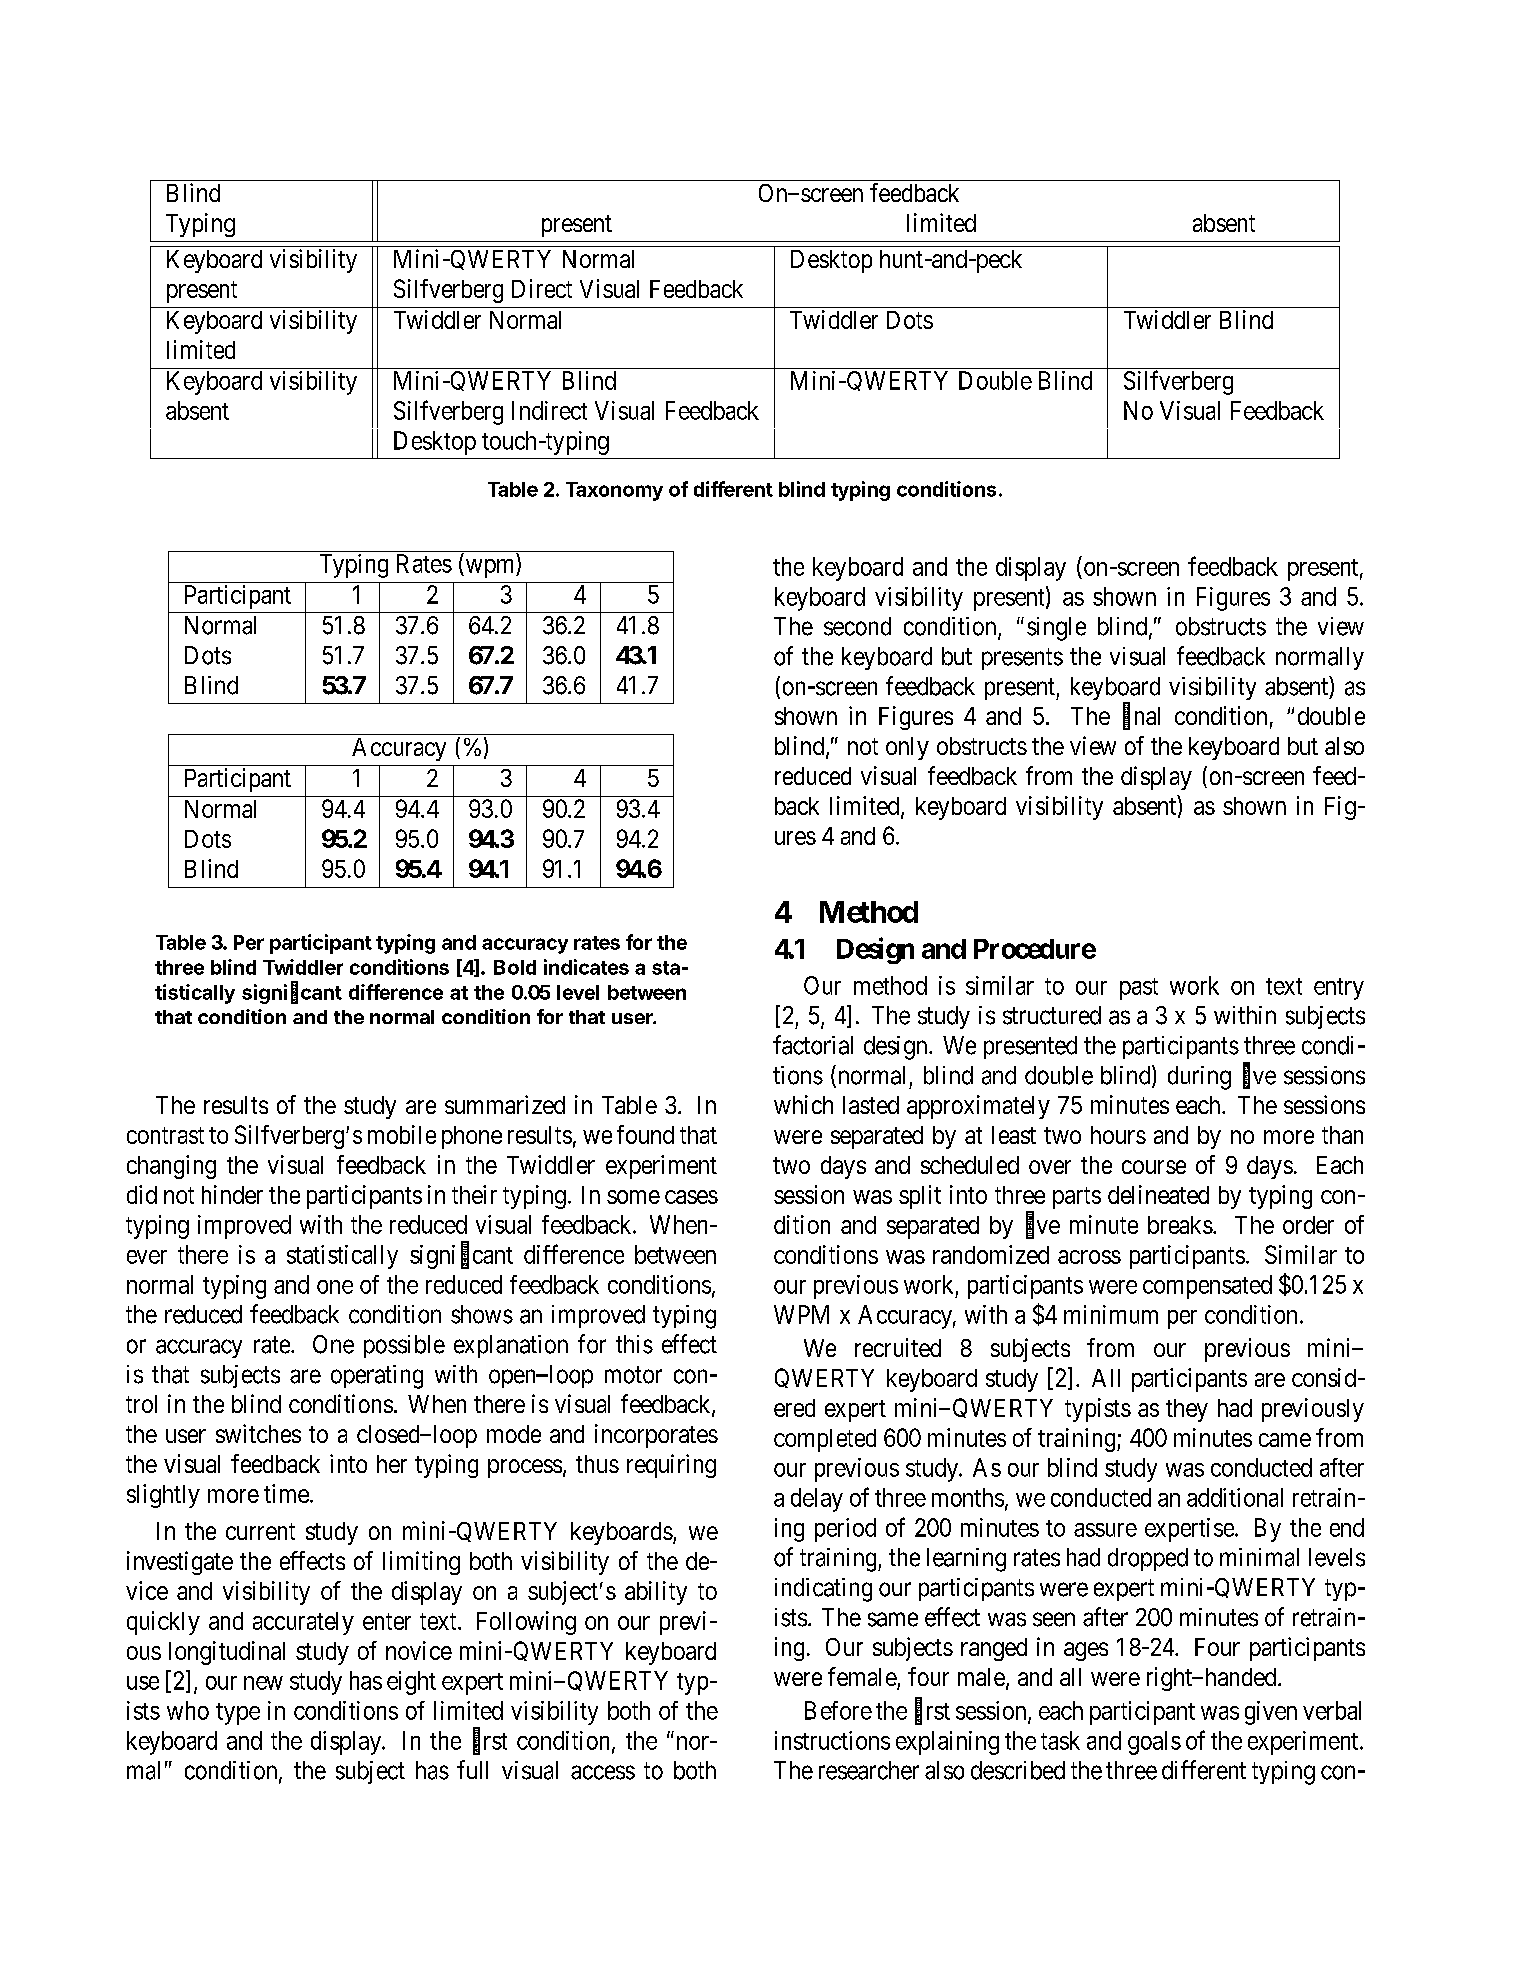 The height and width of the document is (1982, 1532). I want to click on only, so click(907, 748).
